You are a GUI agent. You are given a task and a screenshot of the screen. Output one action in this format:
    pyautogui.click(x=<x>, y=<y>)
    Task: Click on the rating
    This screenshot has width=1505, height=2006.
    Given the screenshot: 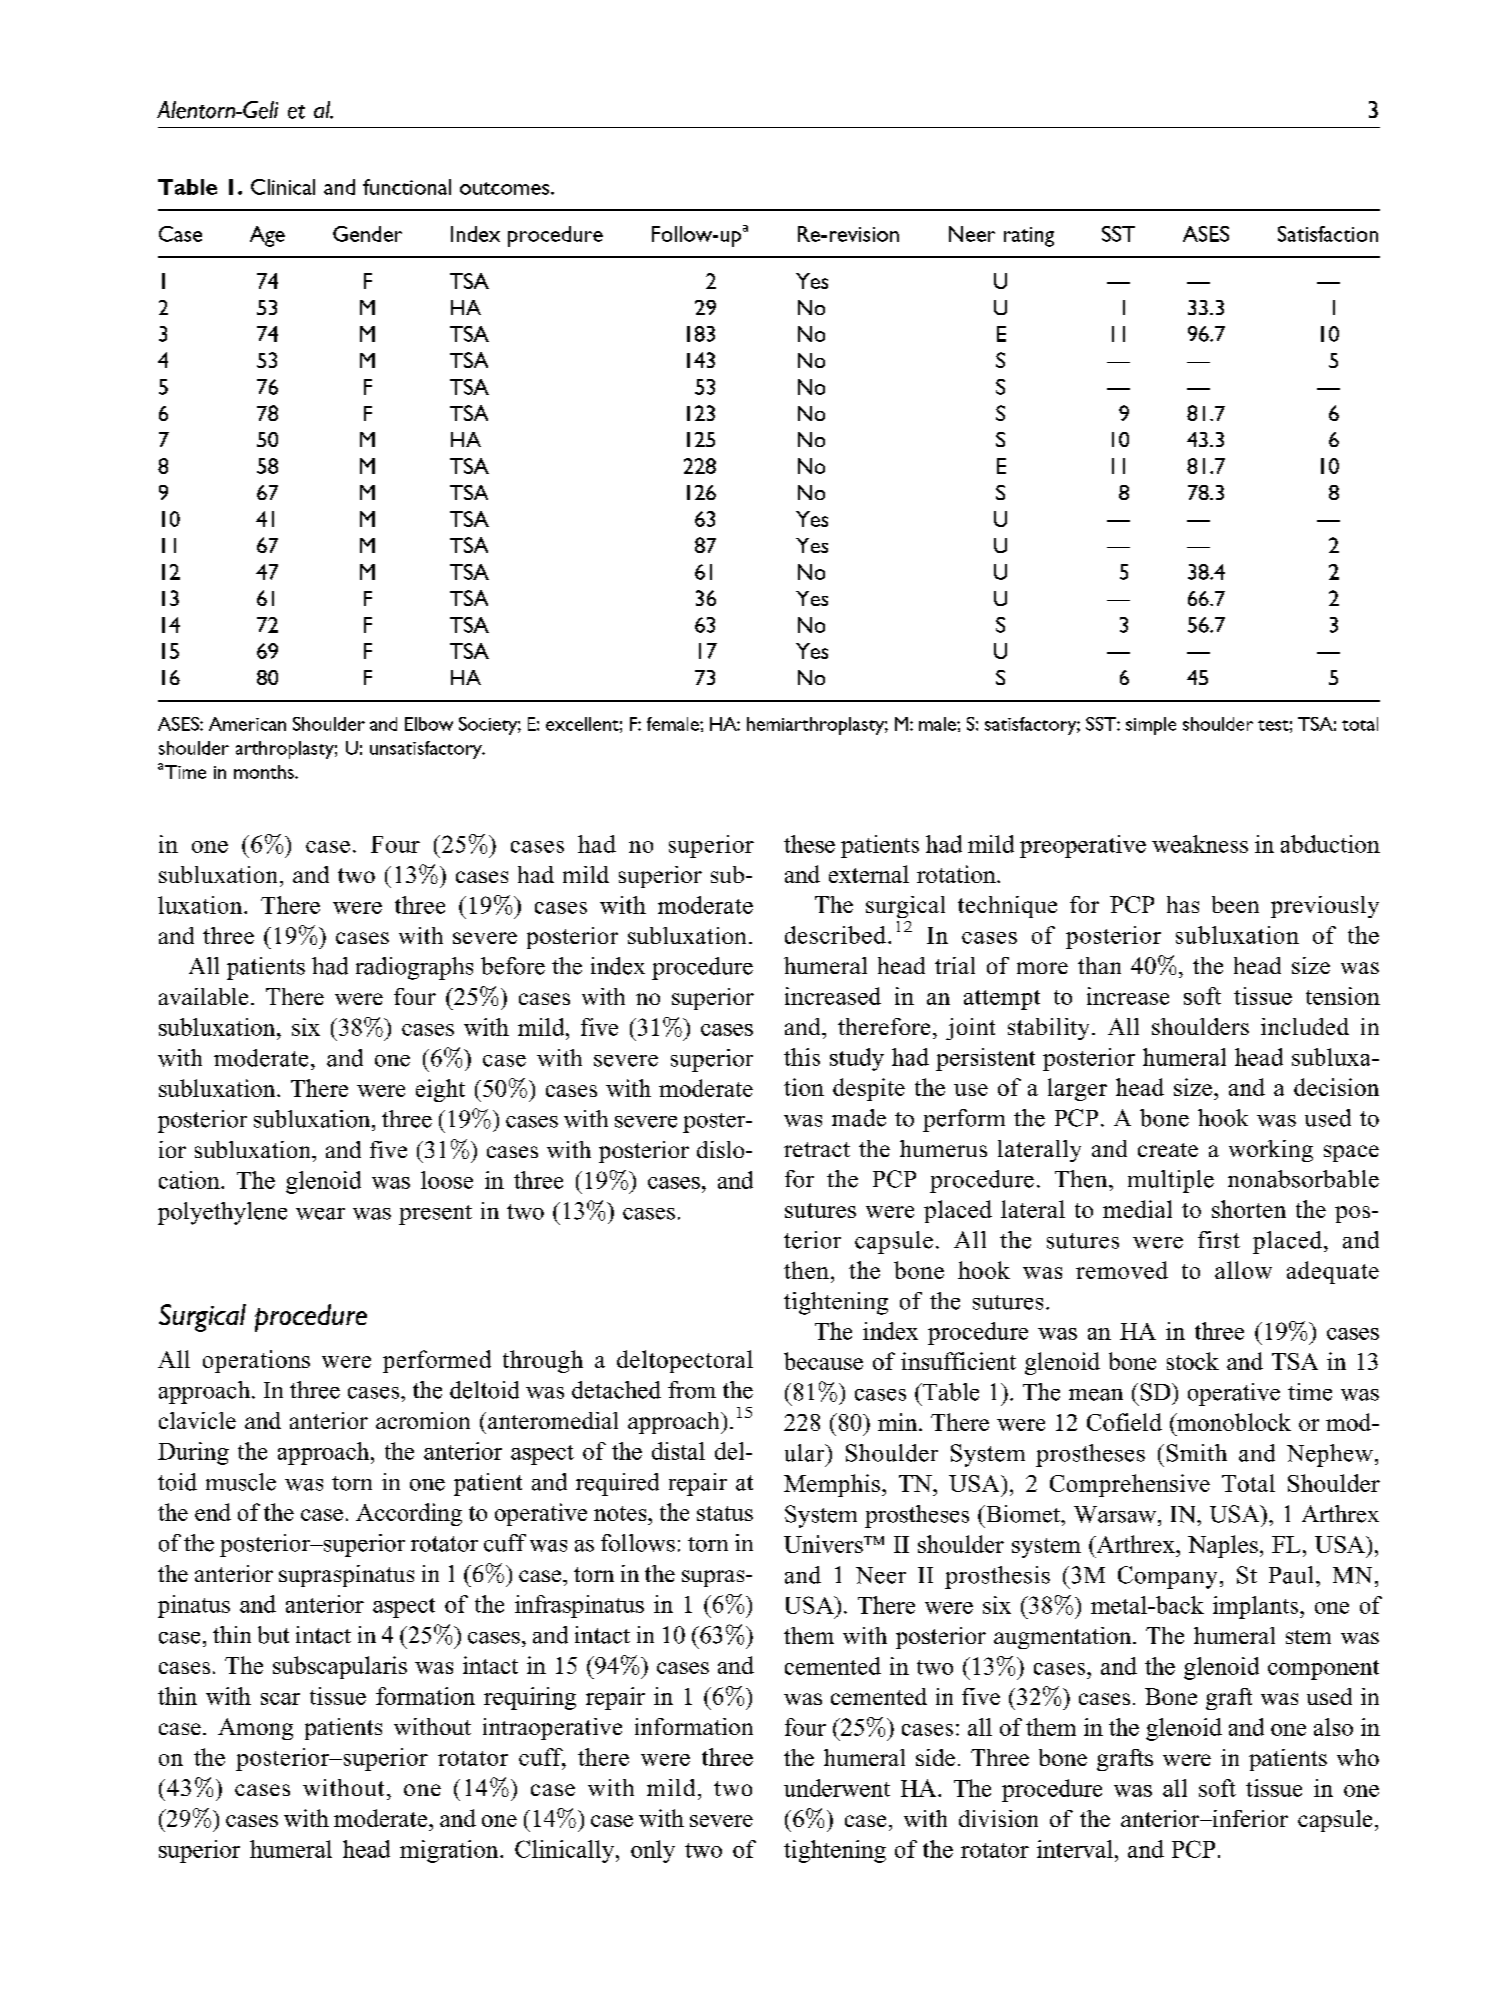 What is the action you would take?
    pyautogui.click(x=1029, y=237)
